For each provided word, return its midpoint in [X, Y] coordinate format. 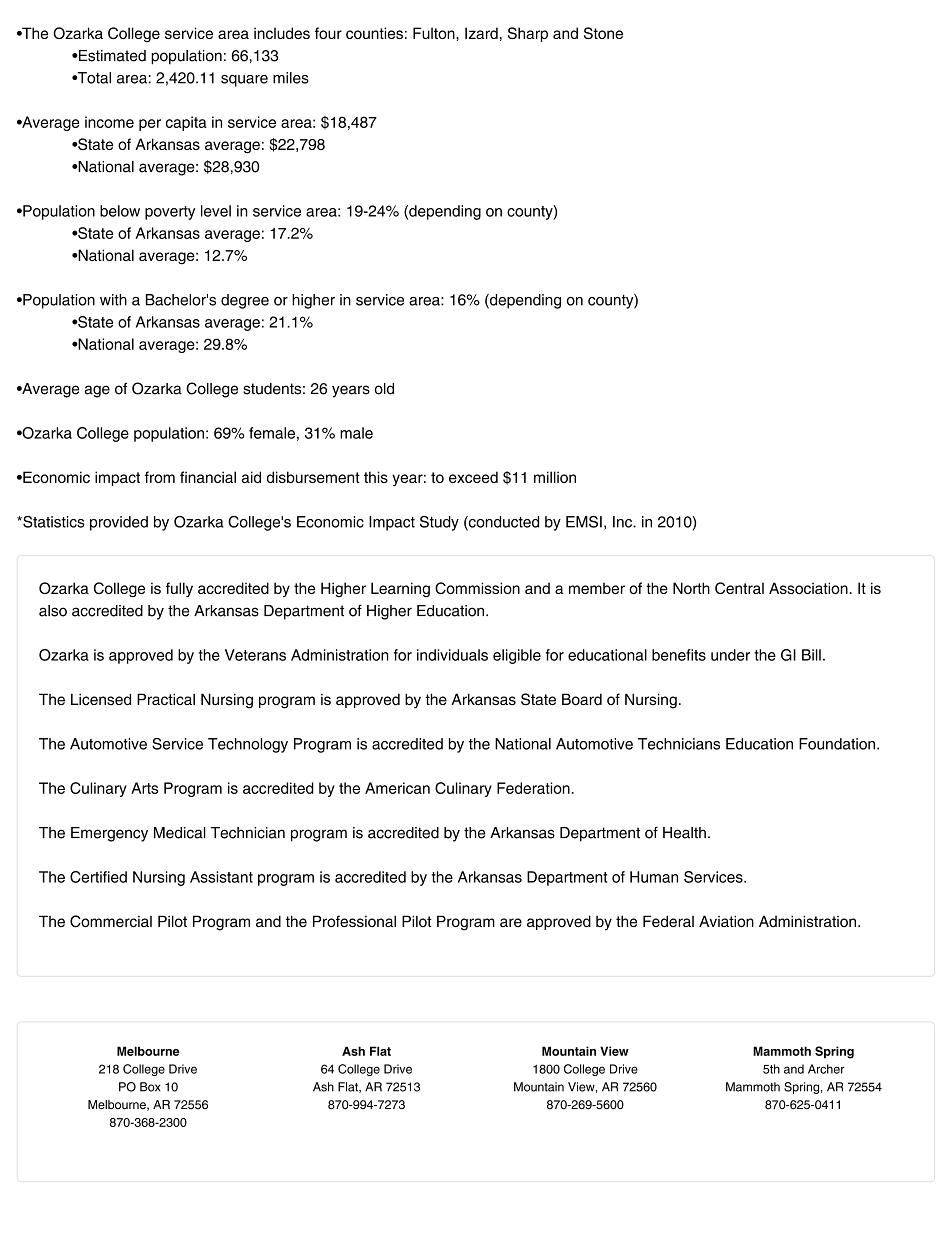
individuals [452, 655]
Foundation [837, 744]
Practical [166, 699]
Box [150, 1087]
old [384, 389]
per [150, 125]
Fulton [435, 33]
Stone [603, 33]
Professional [354, 921]
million [555, 477]
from [160, 477]
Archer [826, 1069]
